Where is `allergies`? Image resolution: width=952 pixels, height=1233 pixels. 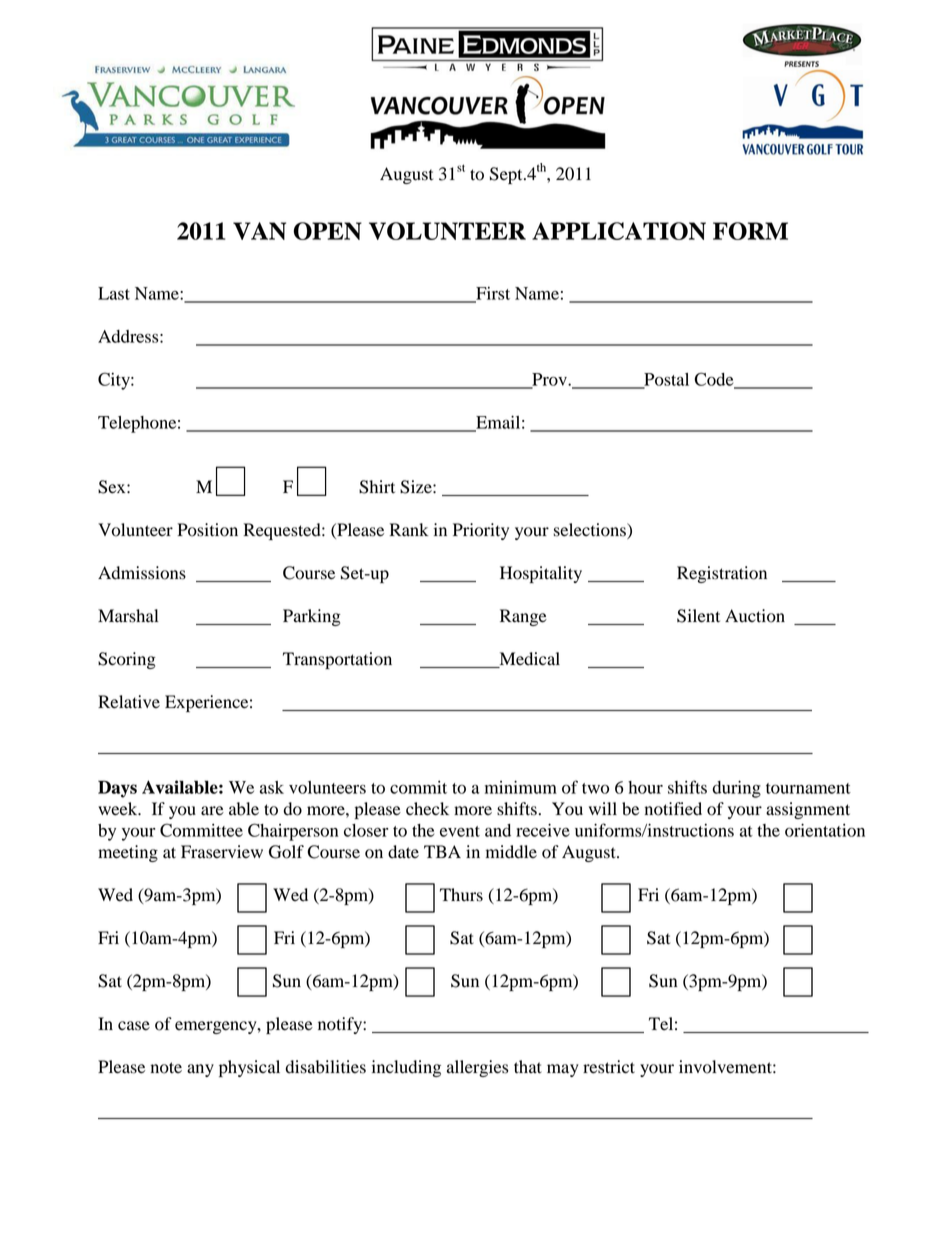
allergies is located at coordinates (477, 1068).
